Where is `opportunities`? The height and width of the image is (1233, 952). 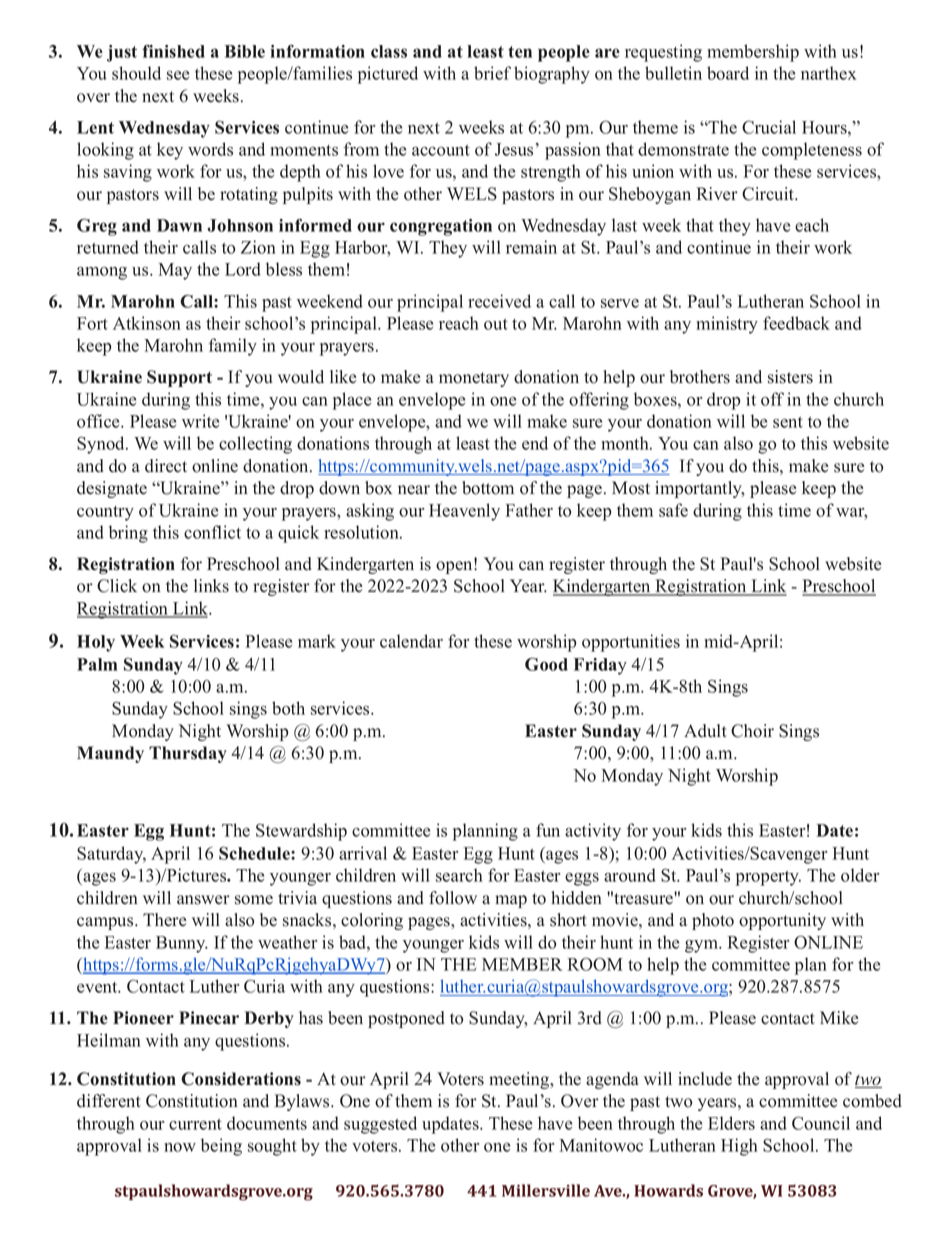 opportunities is located at coordinates (631, 643).
